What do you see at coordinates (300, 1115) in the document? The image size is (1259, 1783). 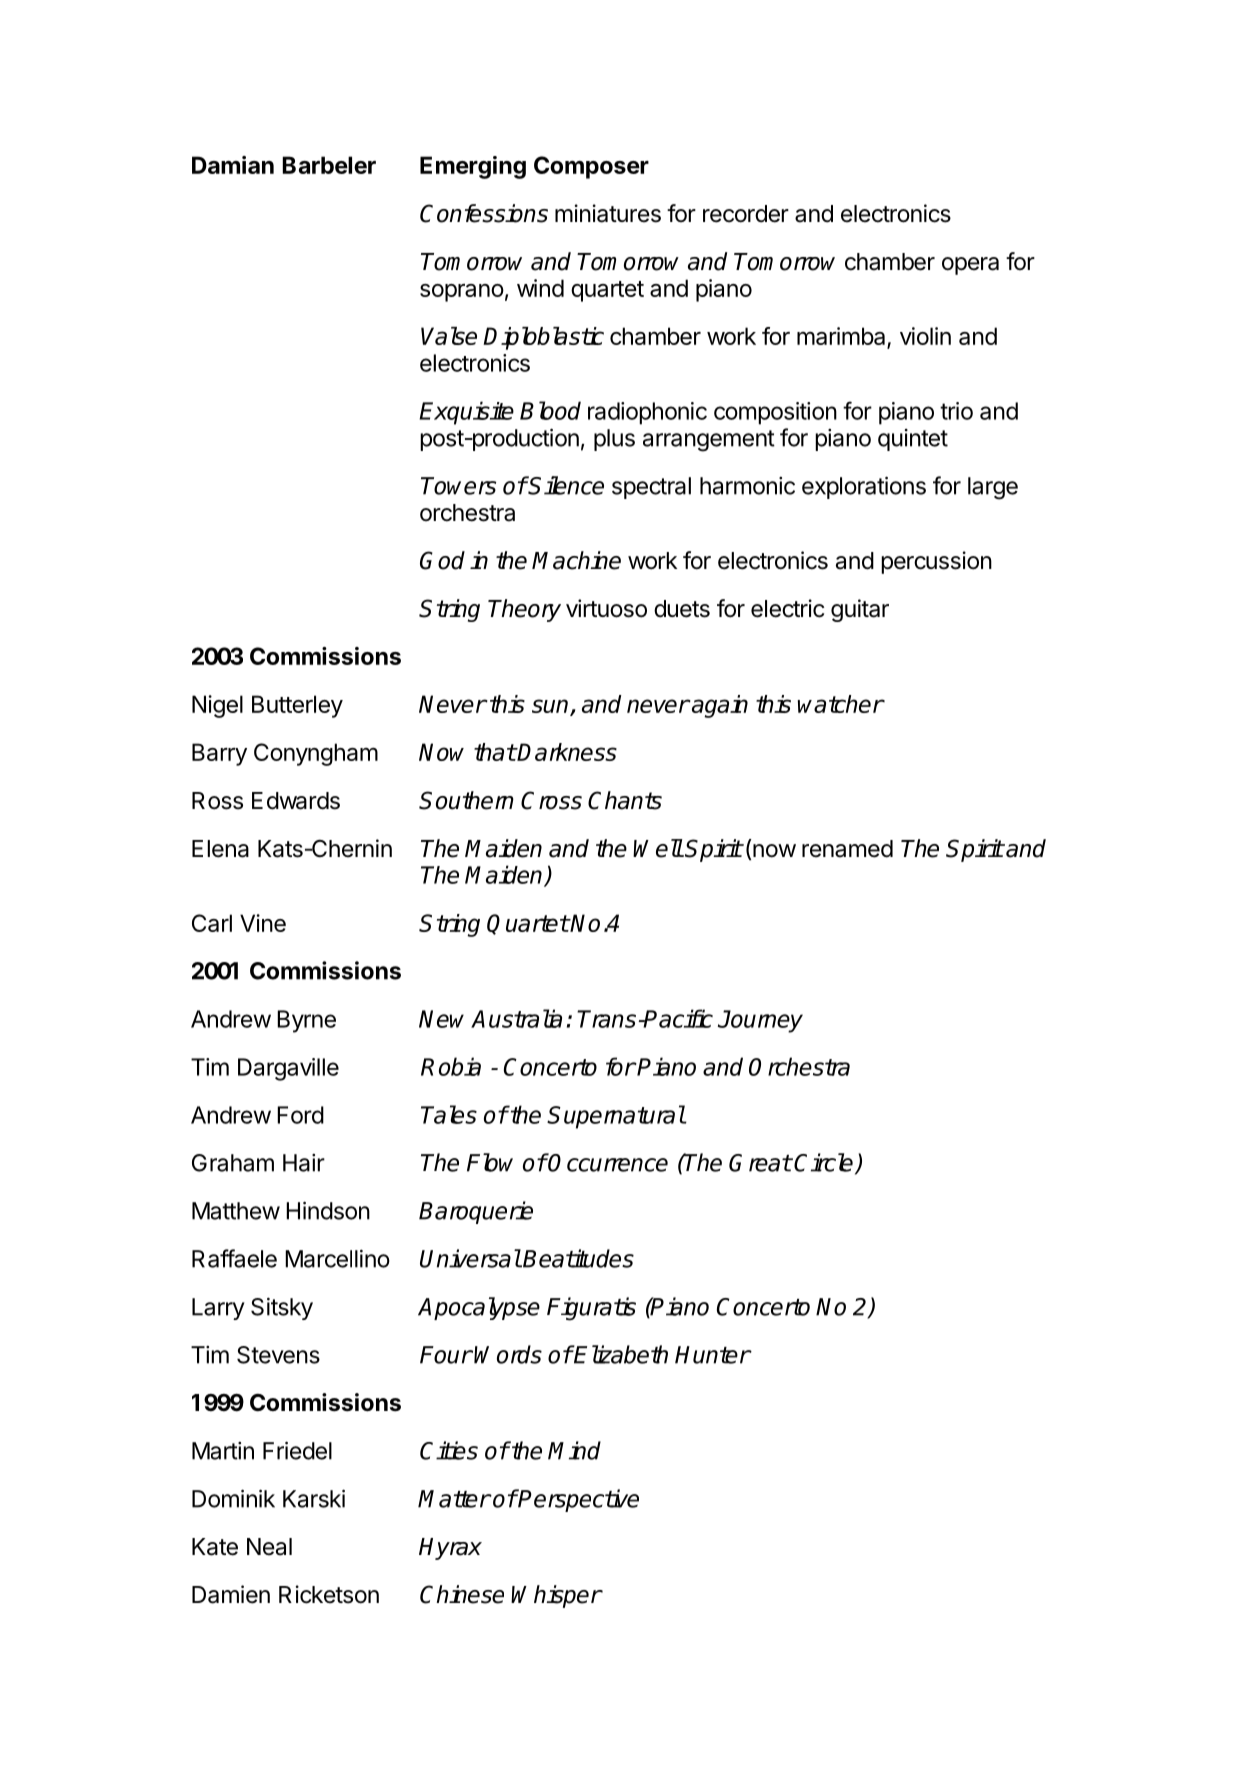 I see `Ford` at bounding box center [300, 1115].
